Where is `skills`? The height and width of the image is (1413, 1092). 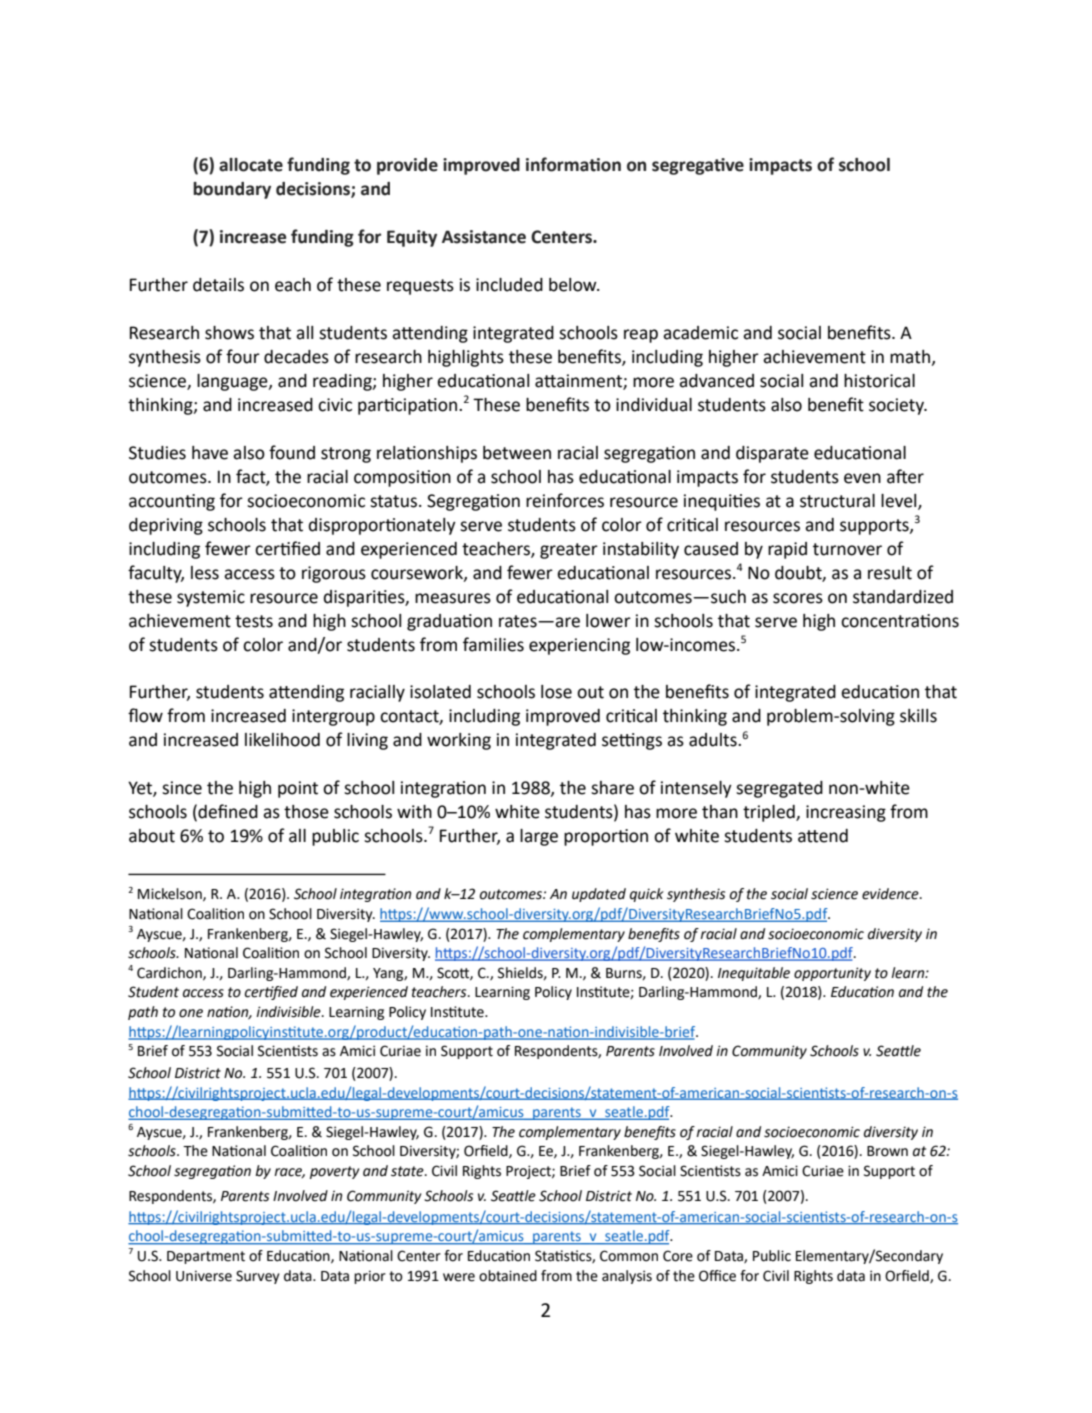 skills is located at coordinates (918, 716).
